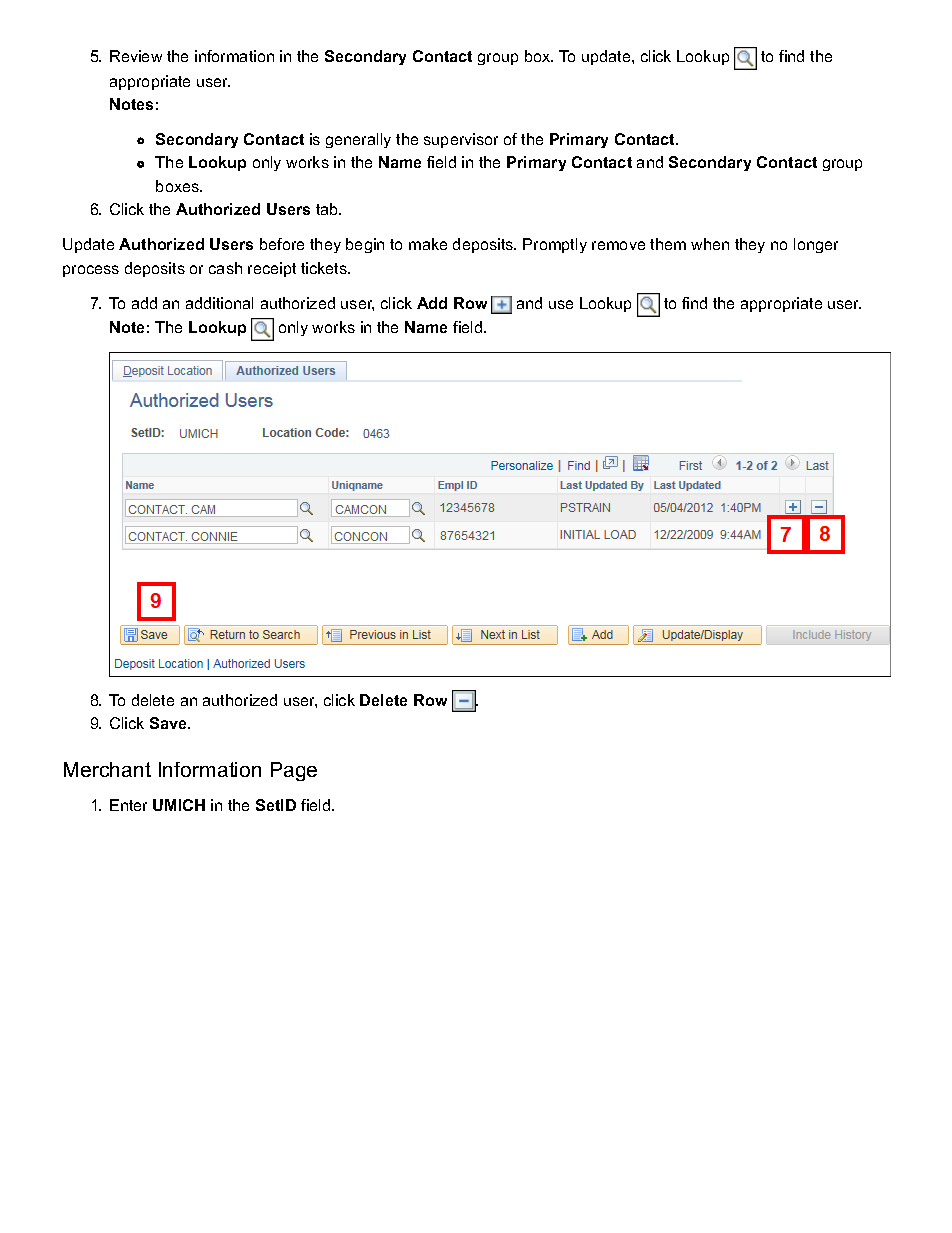  I want to click on when, so click(710, 244).
